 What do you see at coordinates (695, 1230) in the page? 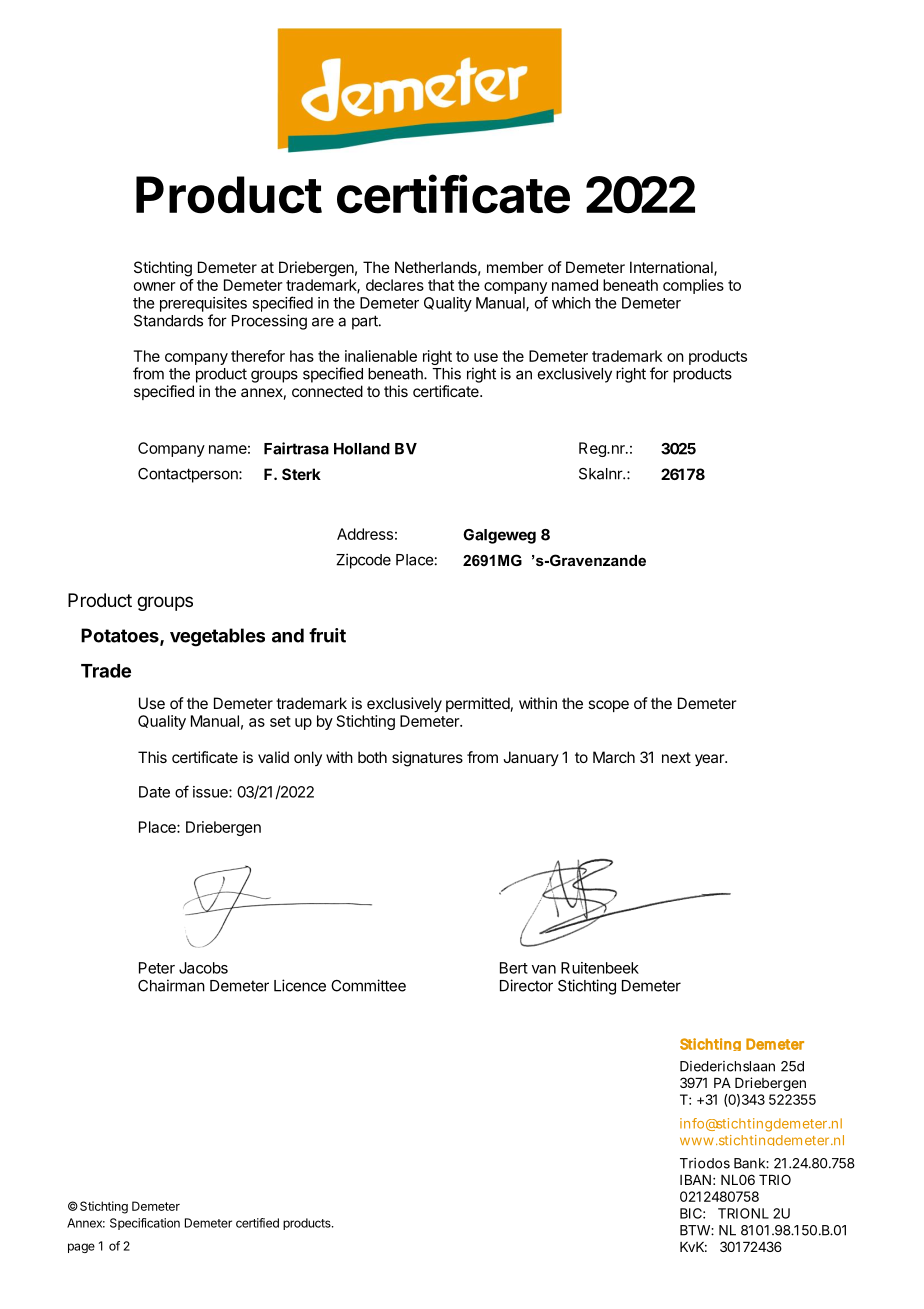
I see `BTW` at bounding box center [695, 1230].
